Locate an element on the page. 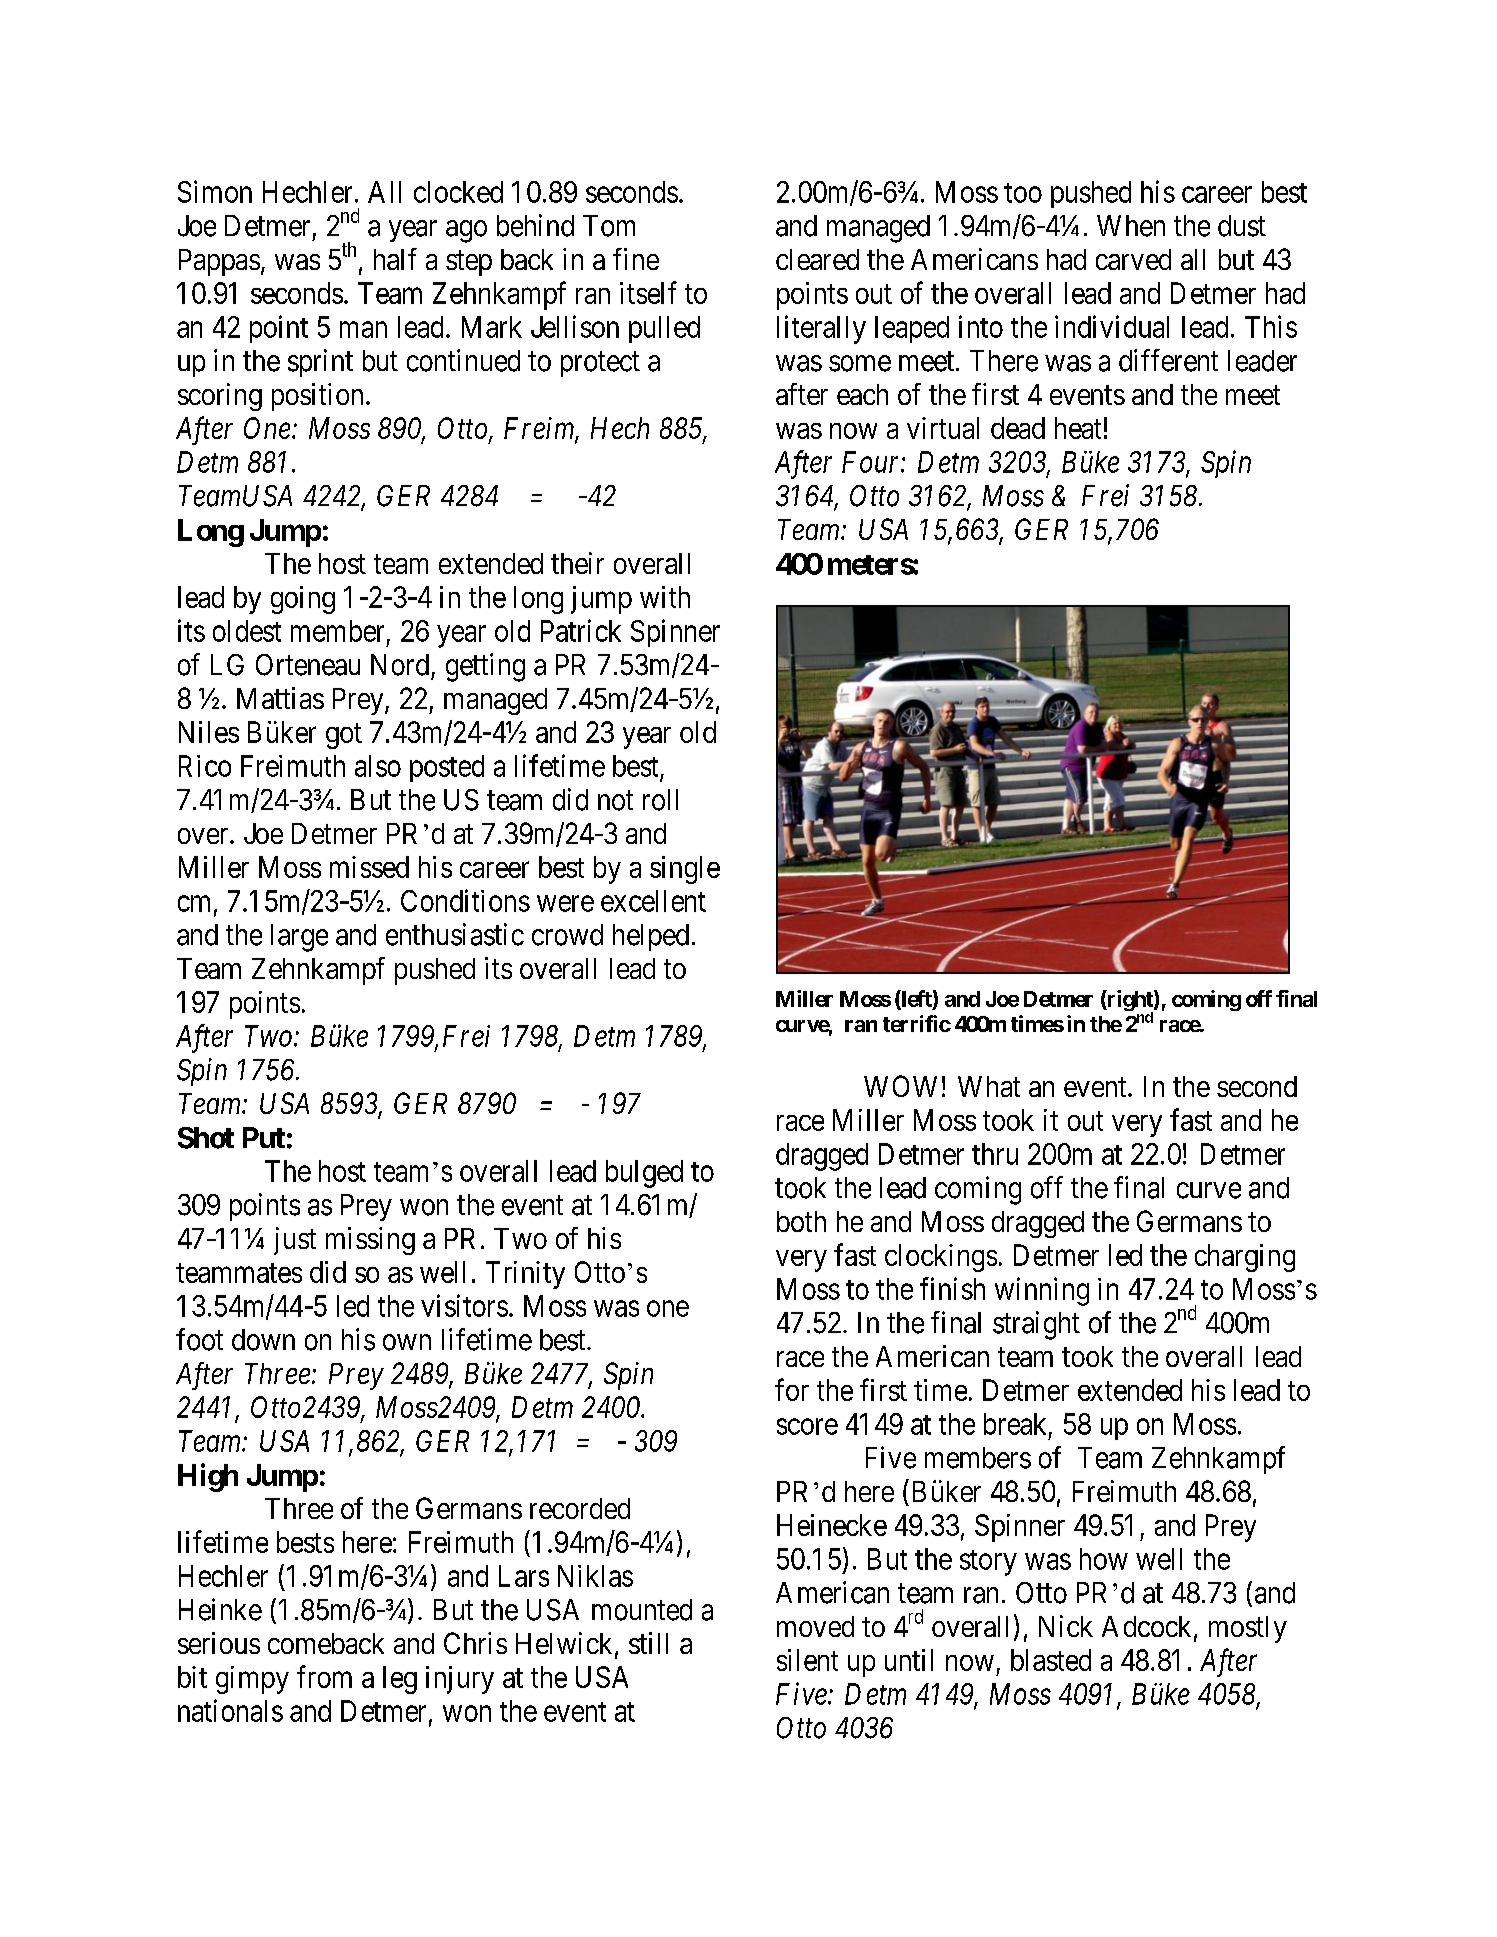 This page has height=1937, width=1497. winning is located at coordinates (1042, 1291).
